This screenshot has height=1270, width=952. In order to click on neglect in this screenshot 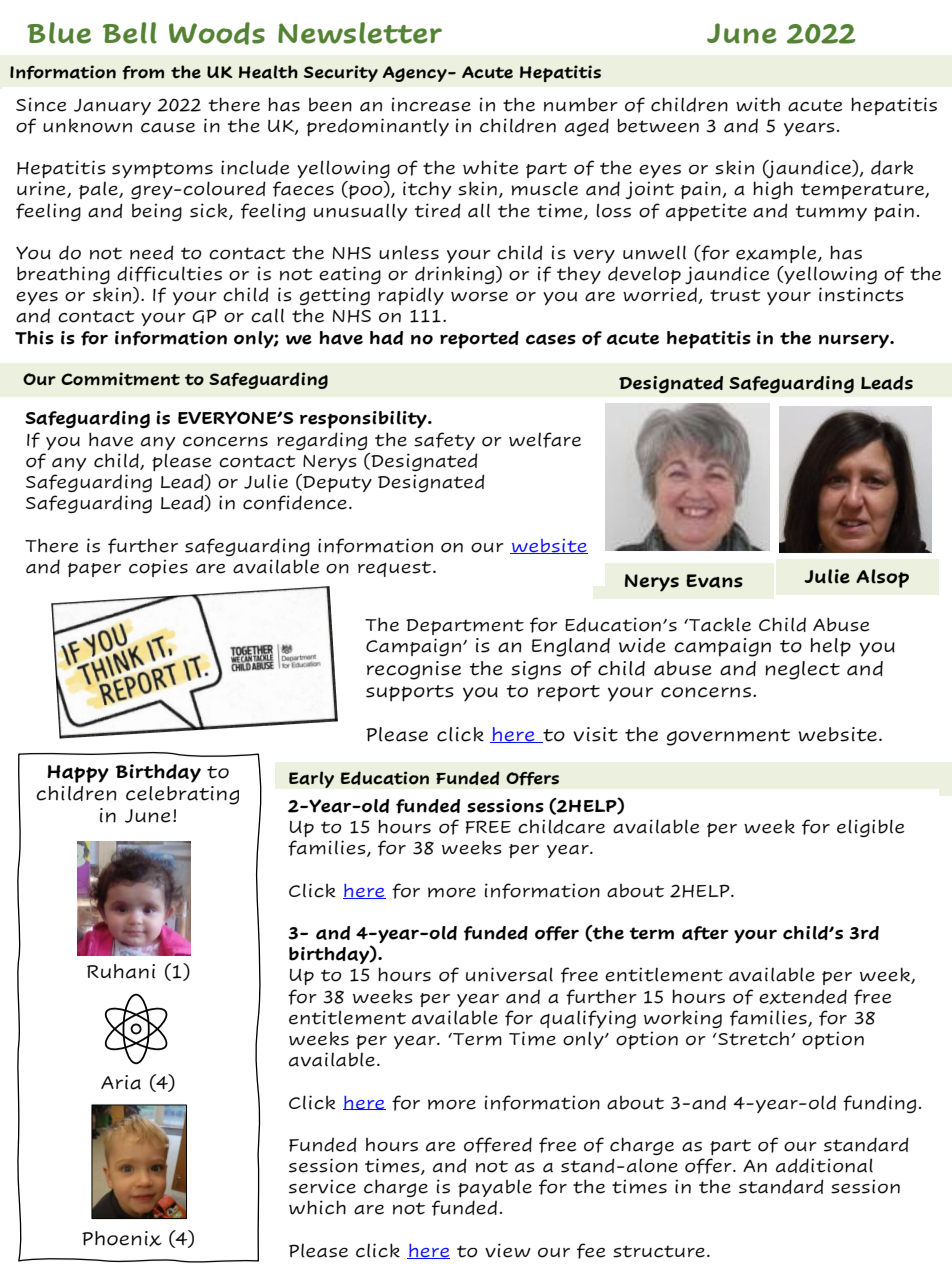, I will do `click(802, 670)`.
